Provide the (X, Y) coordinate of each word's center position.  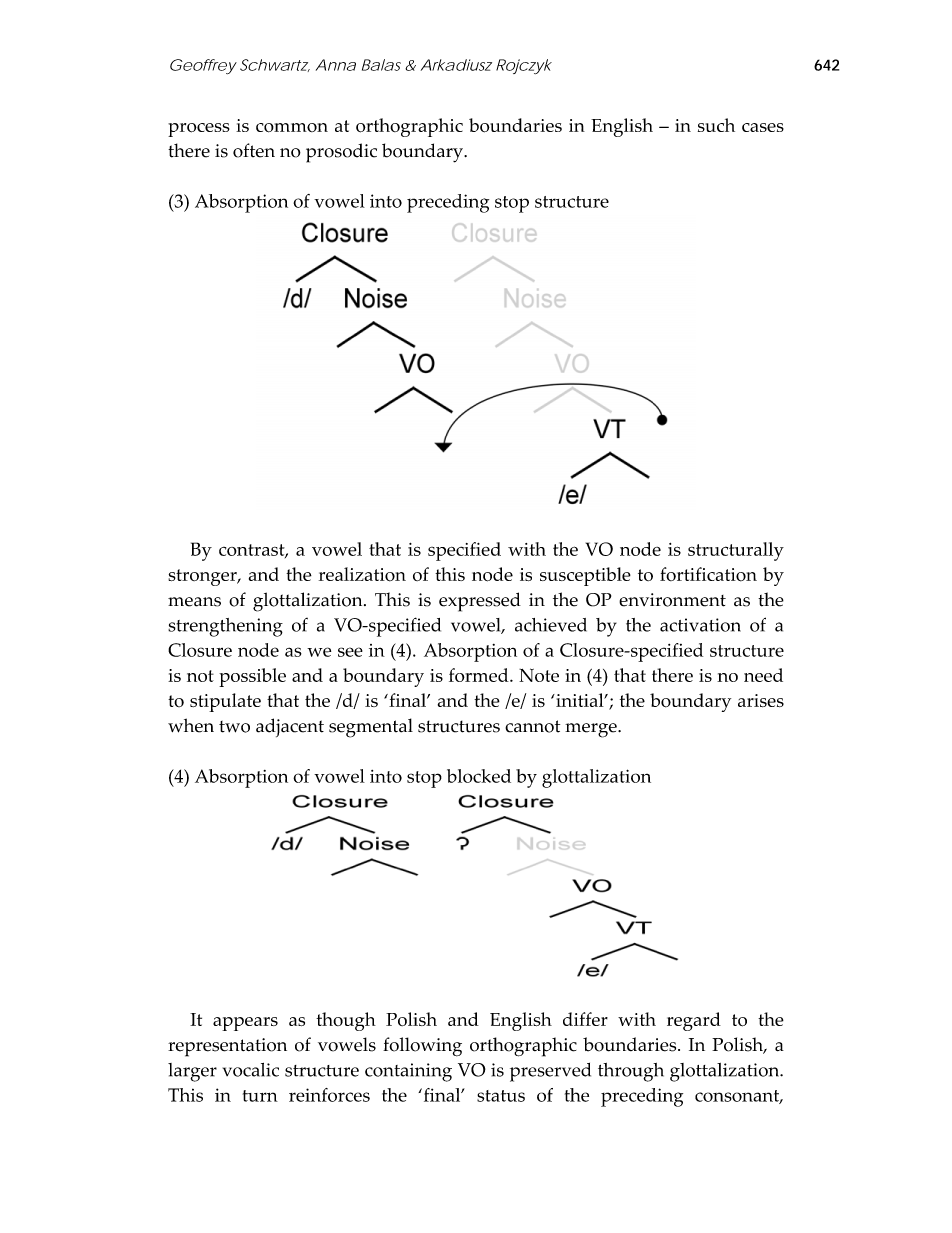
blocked (479, 776)
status (501, 1096)
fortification (708, 574)
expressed (480, 602)
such (716, 125)
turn (260, 1096)
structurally (736, 551)
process (199, 130)
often (254, 150)
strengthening (225, 627)
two (234, 727)
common (292, 128)
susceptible (585, 576)
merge (592, 730)
